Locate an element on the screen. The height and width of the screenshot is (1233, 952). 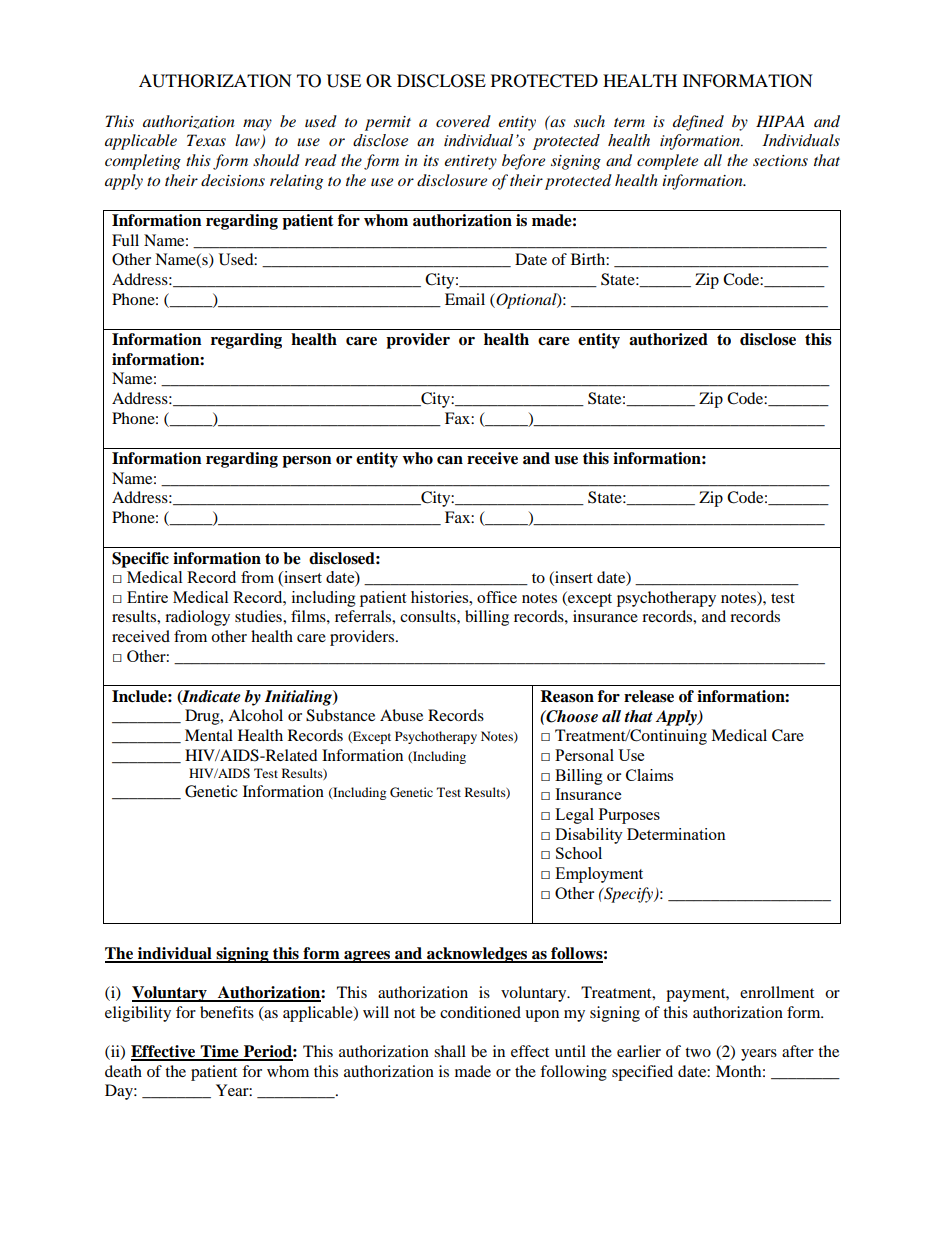
Purposes is located at coordinates (629, 816).
